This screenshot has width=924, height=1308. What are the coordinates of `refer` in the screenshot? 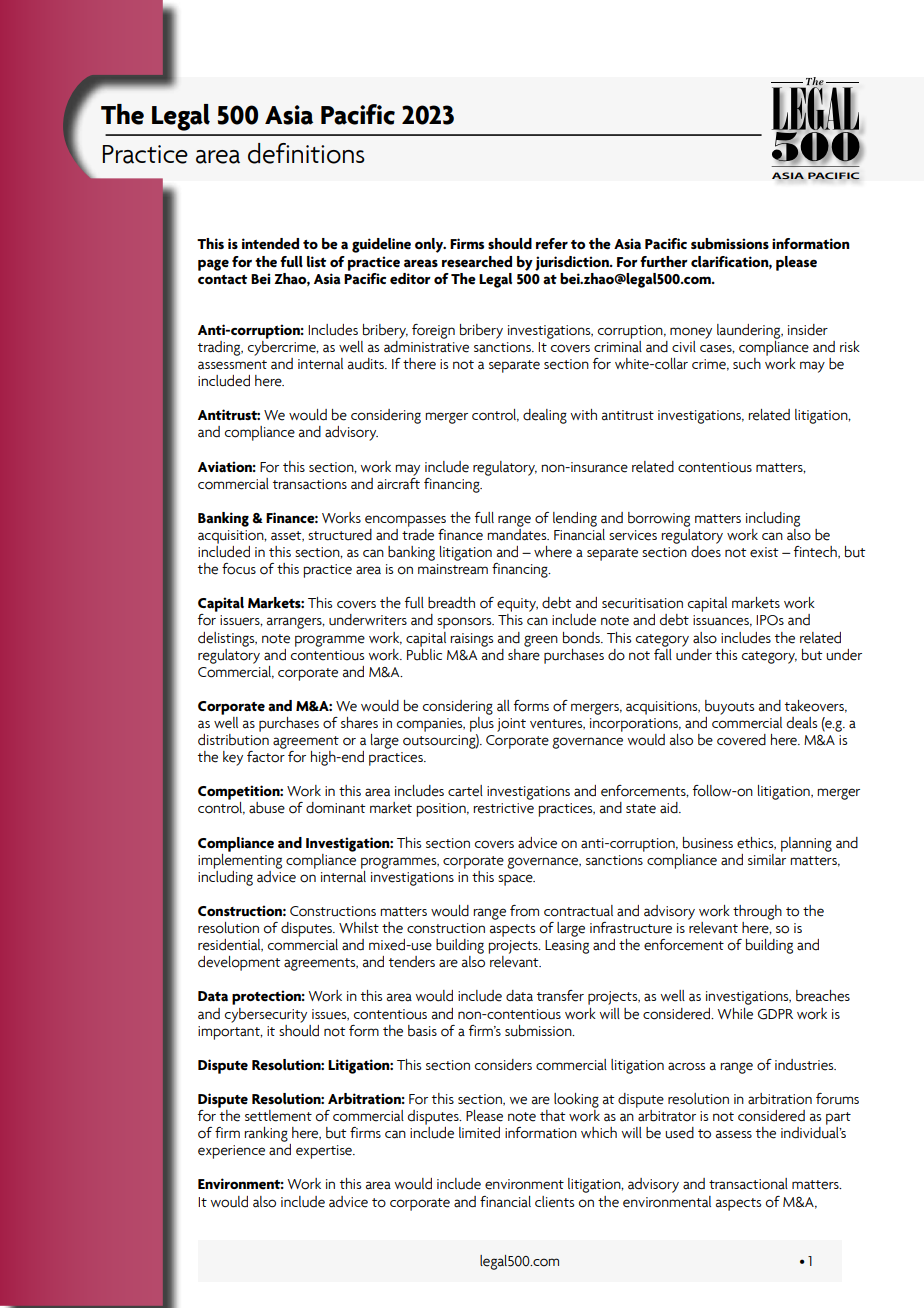 It's located at (552, 244).
